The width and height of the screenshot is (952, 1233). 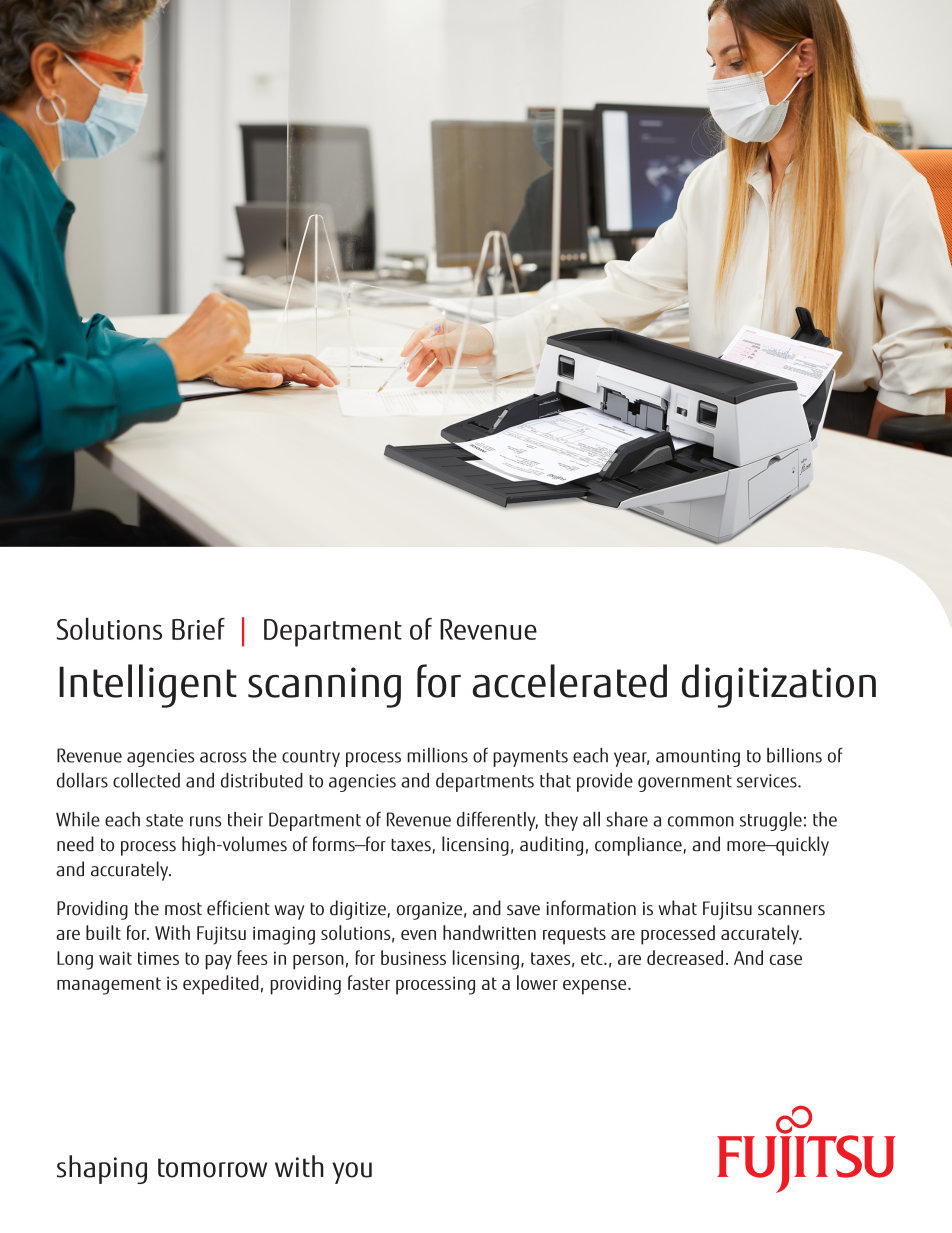 I want to click on government, so click(x=685, y=783).
